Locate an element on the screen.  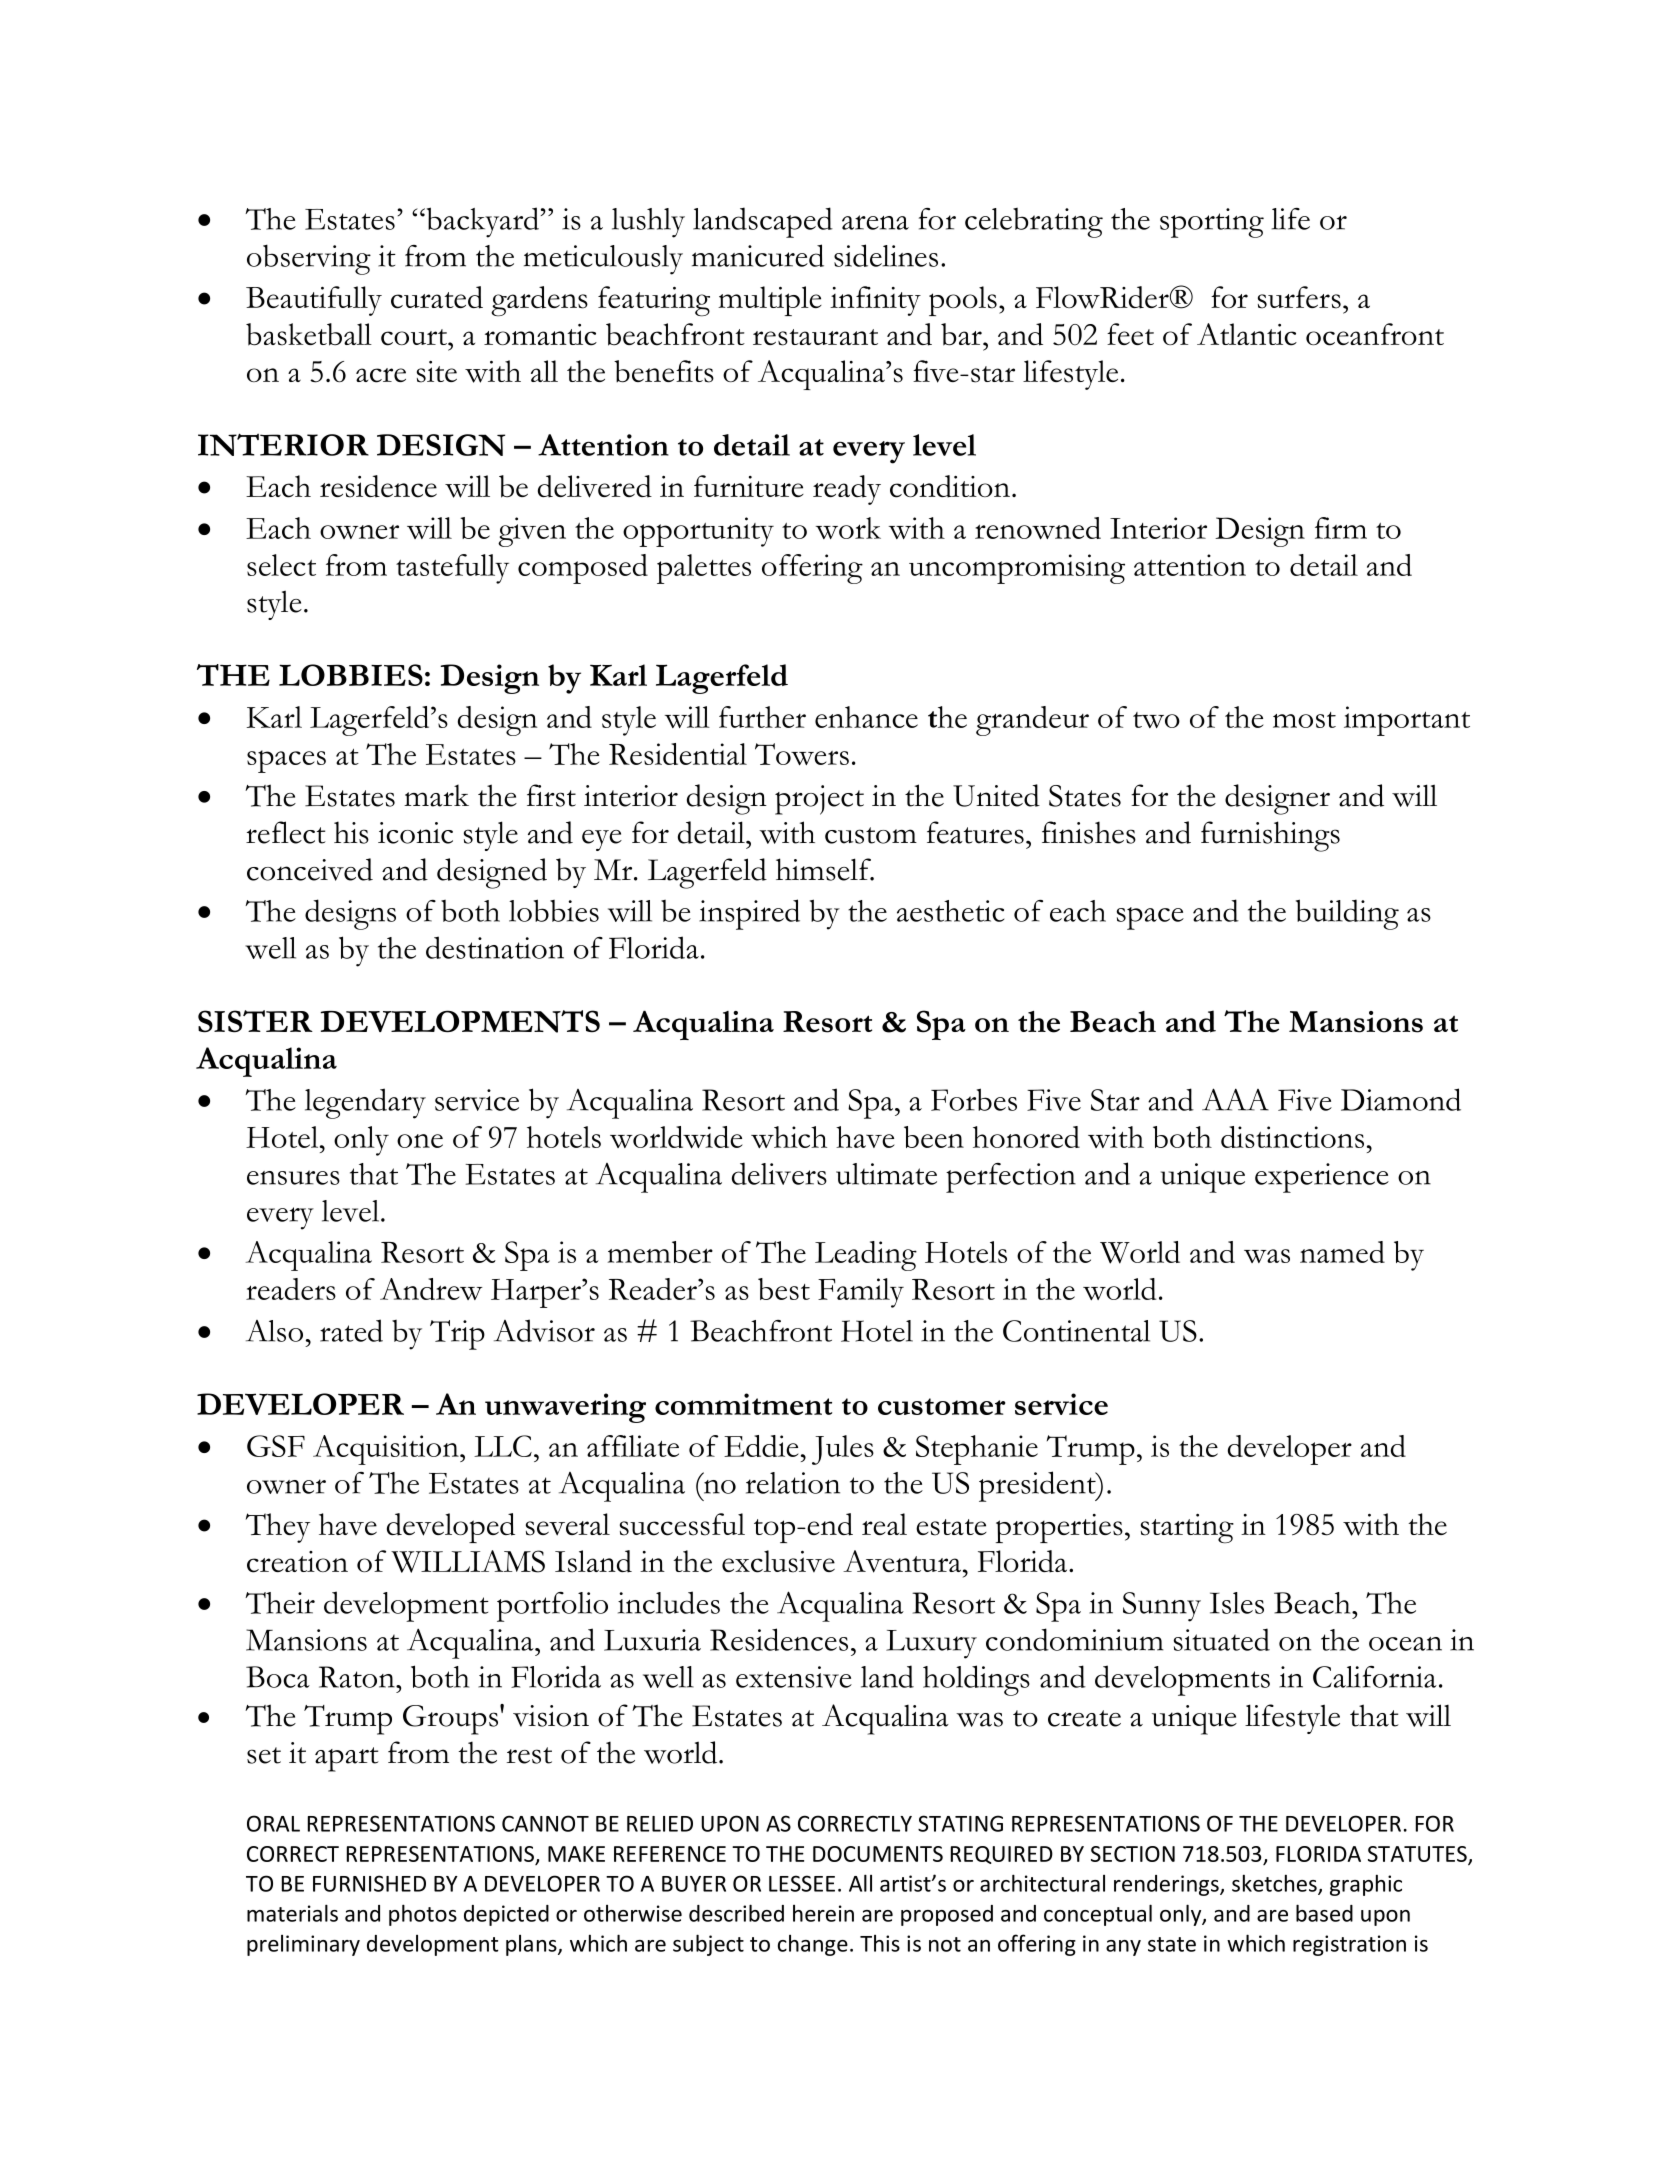
AAA is located at coordinates (1235, 1099).
